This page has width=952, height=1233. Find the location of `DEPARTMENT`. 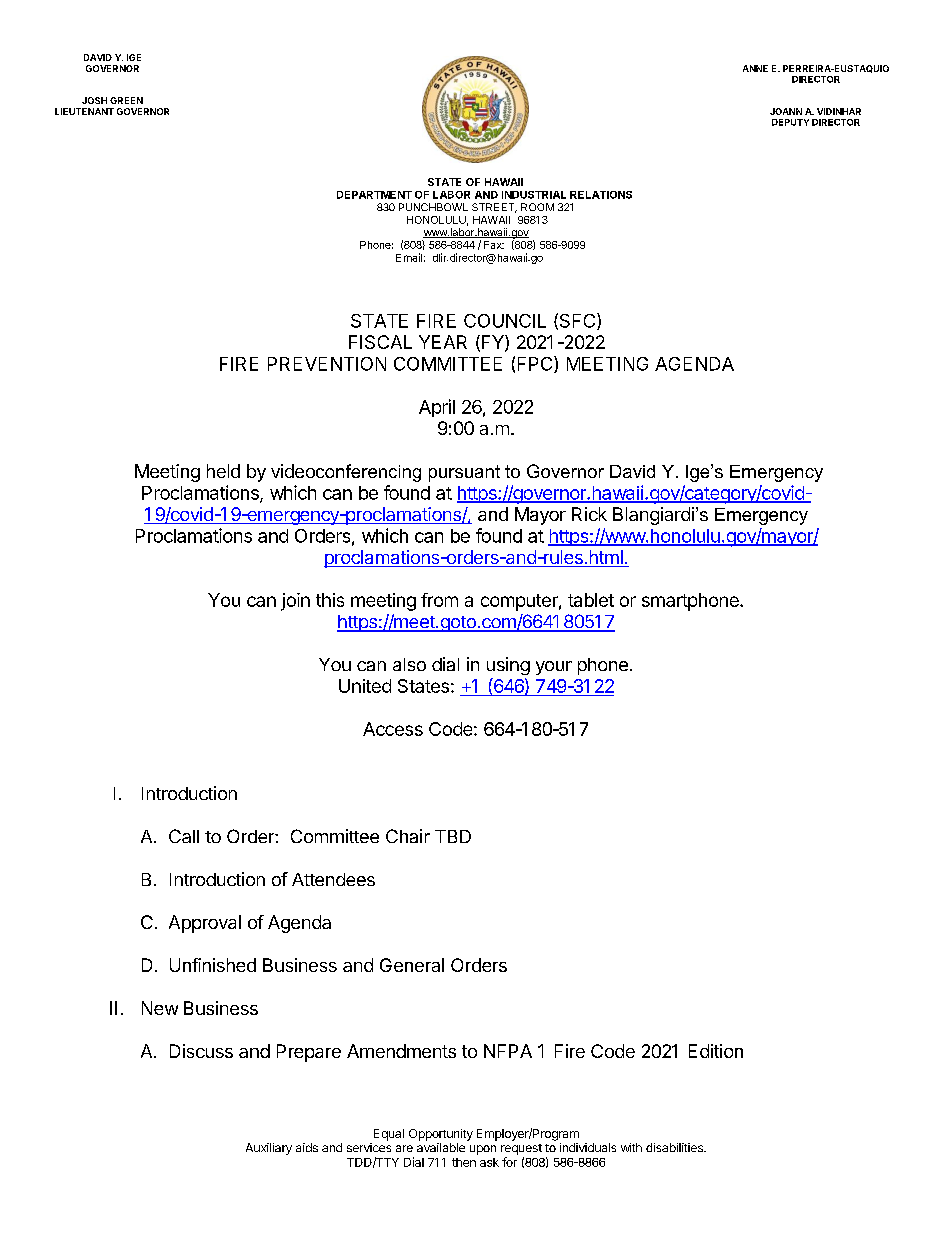

DEPARTMENT is located at coordinates (374, 195).
